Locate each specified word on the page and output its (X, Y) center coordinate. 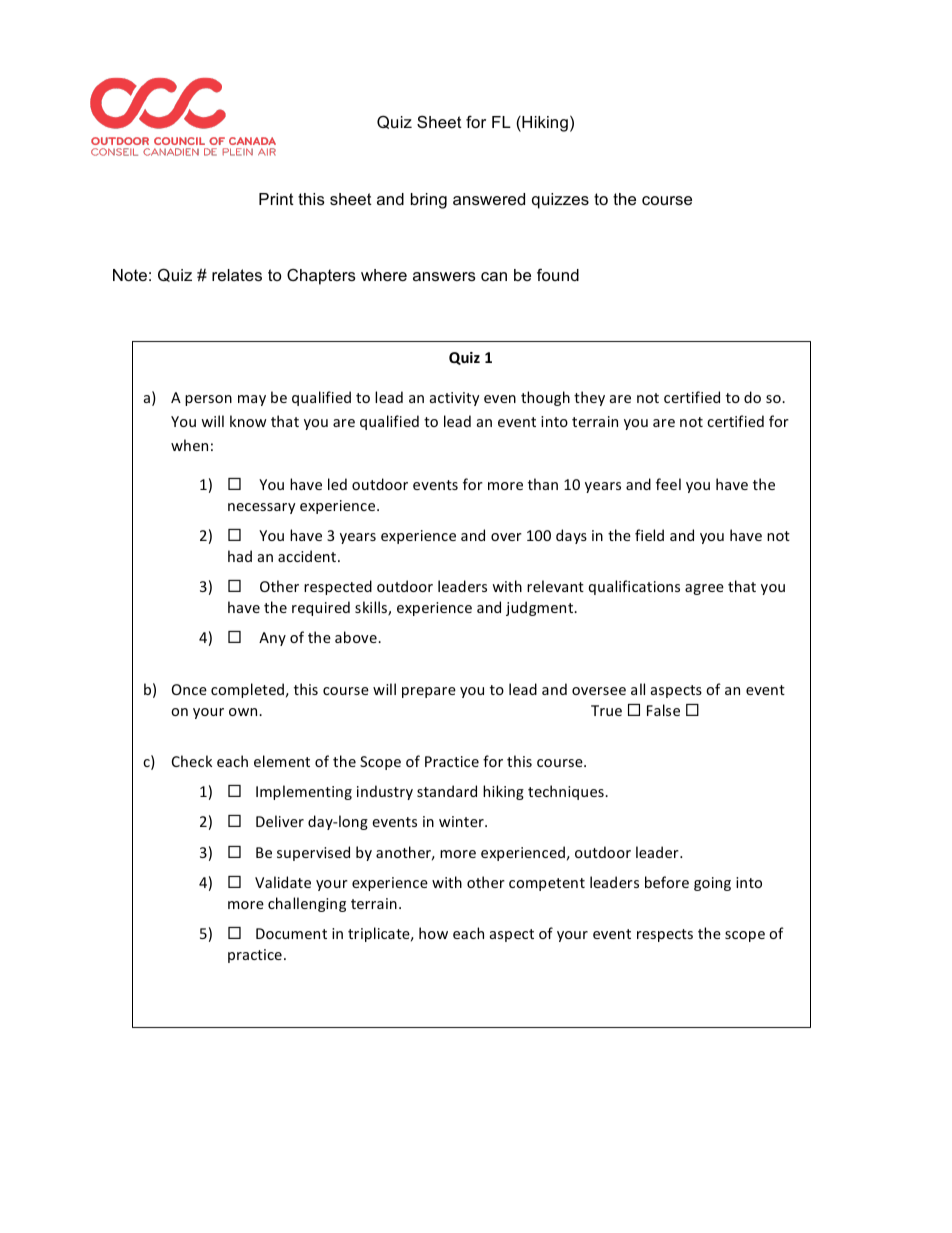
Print (276, 199)
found (558, 274)
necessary (262, 508)
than (543, 484)
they (589, 398)
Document (291, 933)
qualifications (634, 587)
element (282, 761)
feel (668, 484)
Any (272, 639)
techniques (567, 792)
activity (455, 399)
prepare (429, 692)
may (252, 400)
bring (429, 201)
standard (447, 791)
